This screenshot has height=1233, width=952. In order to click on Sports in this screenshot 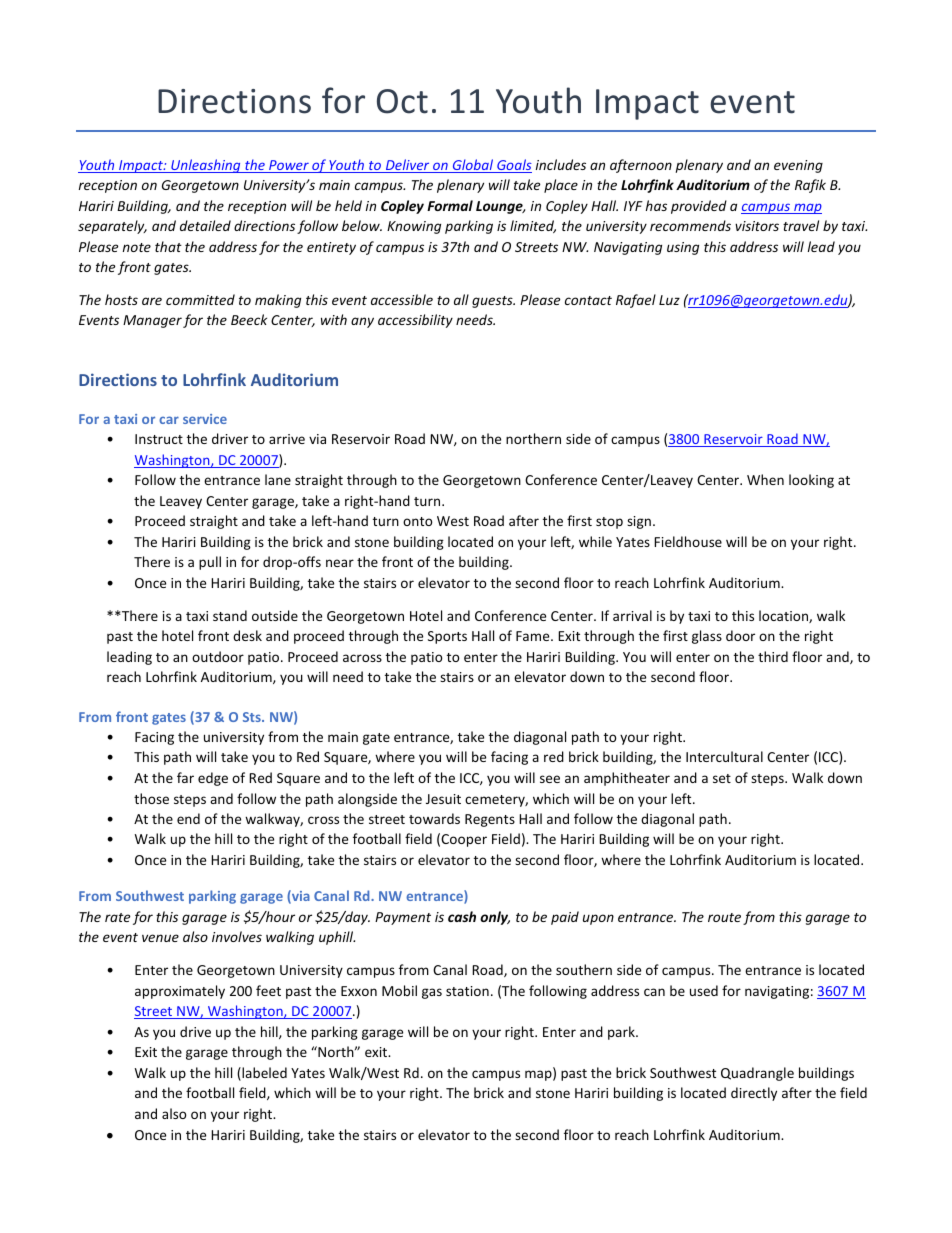, I will do `click(447, 637)`.
